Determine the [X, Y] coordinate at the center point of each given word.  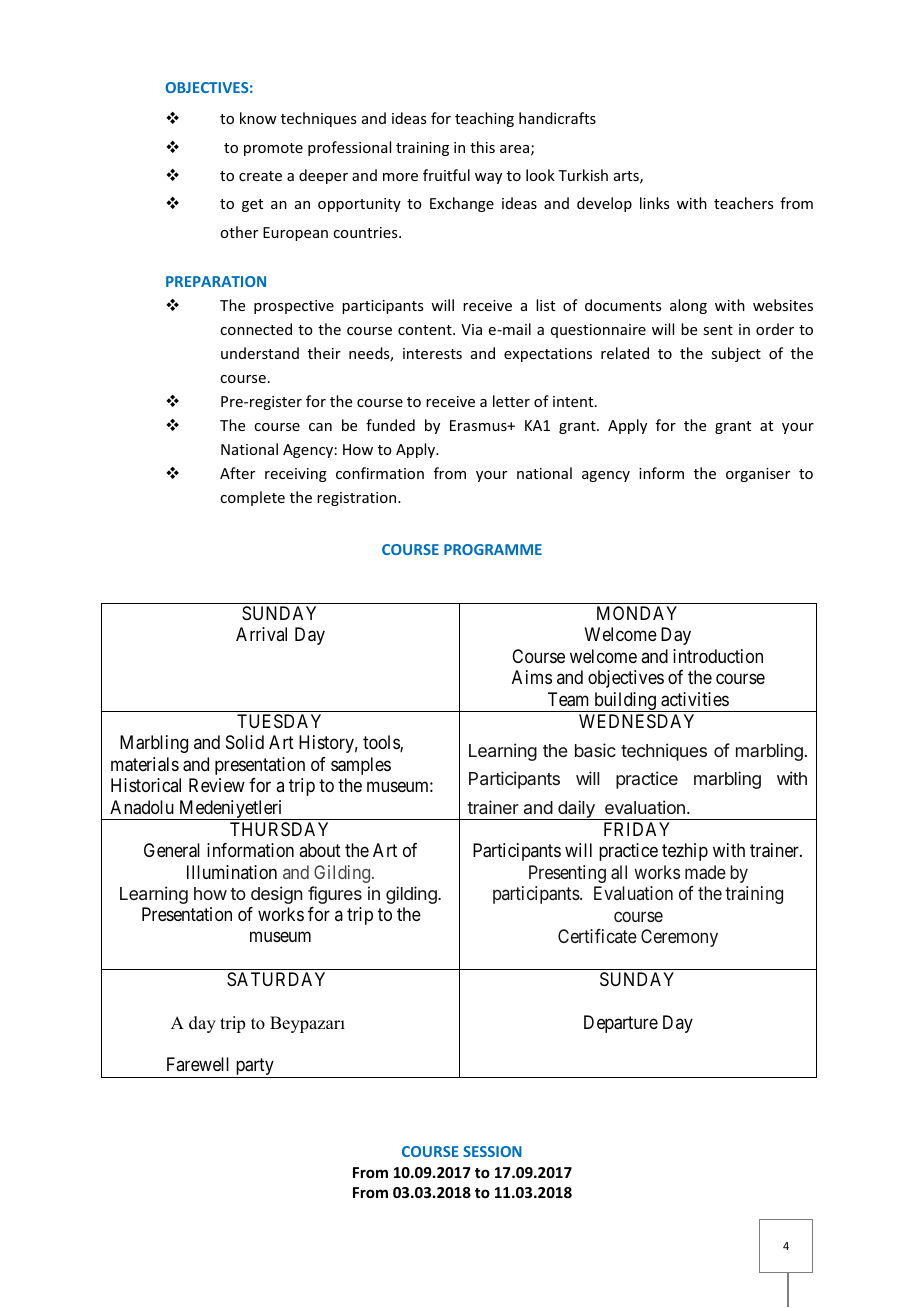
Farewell [198, 1064]
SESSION [492, 1151]
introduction [718, 656]
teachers [743, 203]
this [482, 147]
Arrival [261, 634]
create [260, 176]
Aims [532, 677]
